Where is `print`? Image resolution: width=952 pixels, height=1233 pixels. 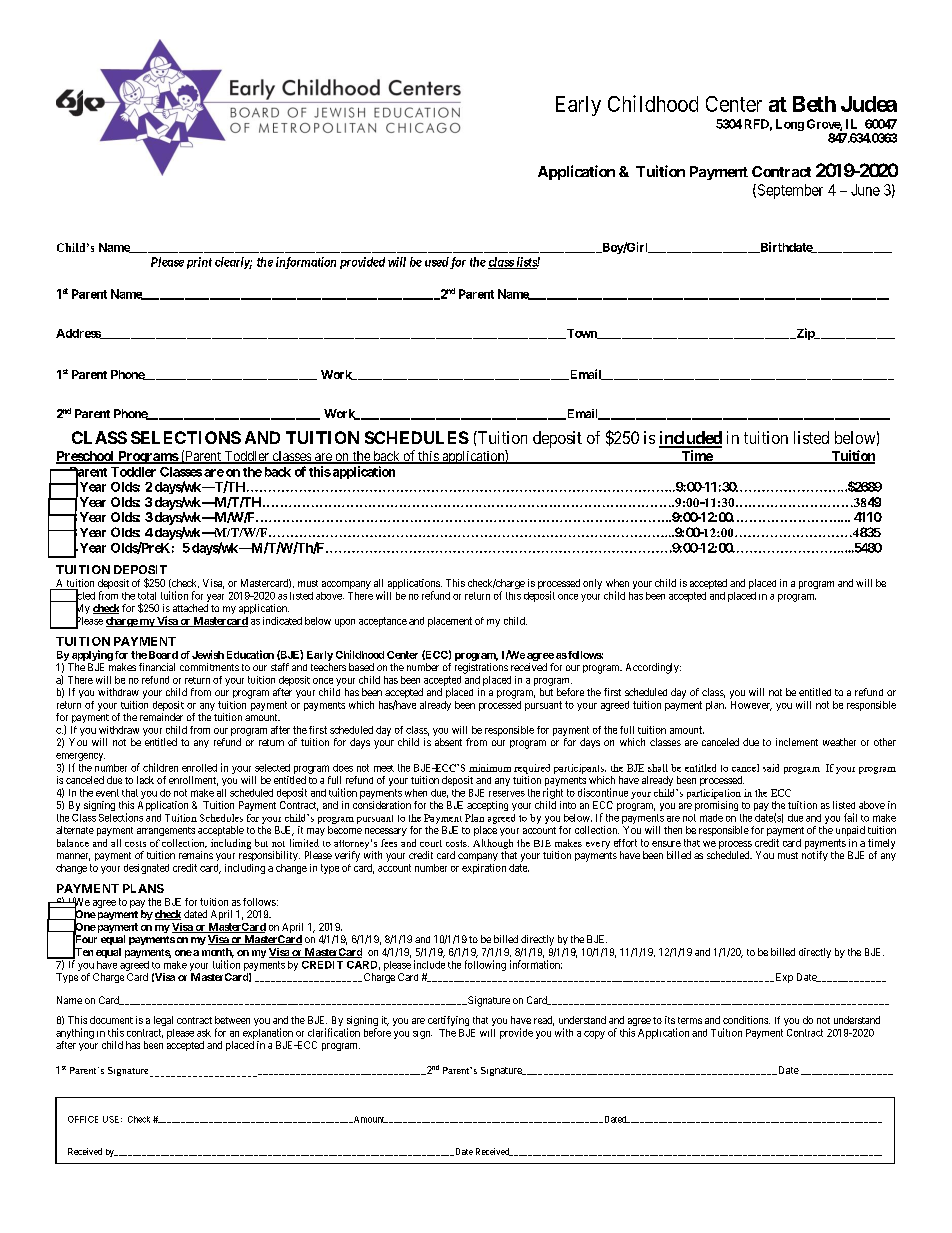 print is located at coordinates (199, 263).
